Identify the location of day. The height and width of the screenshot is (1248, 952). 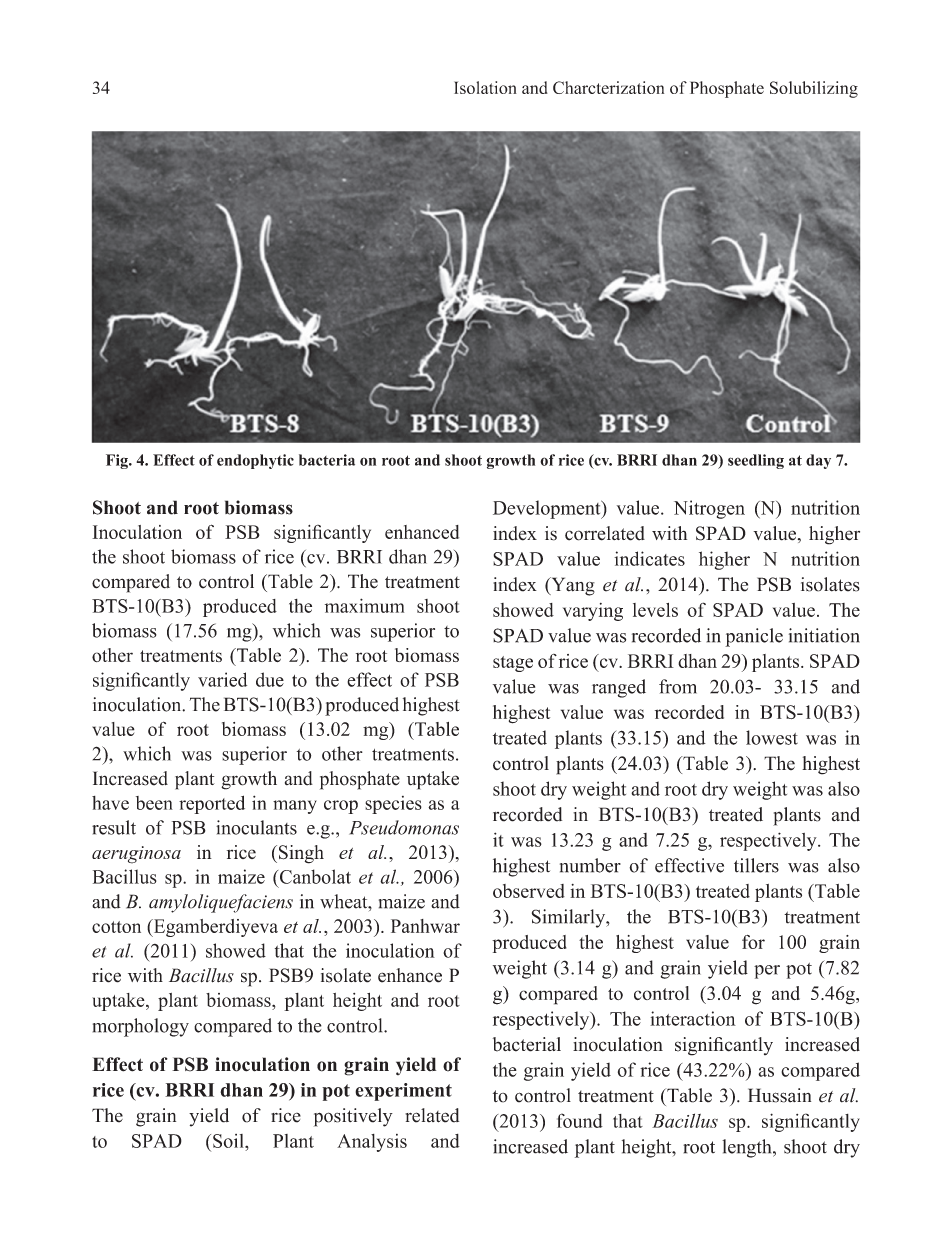
(818, 461).
